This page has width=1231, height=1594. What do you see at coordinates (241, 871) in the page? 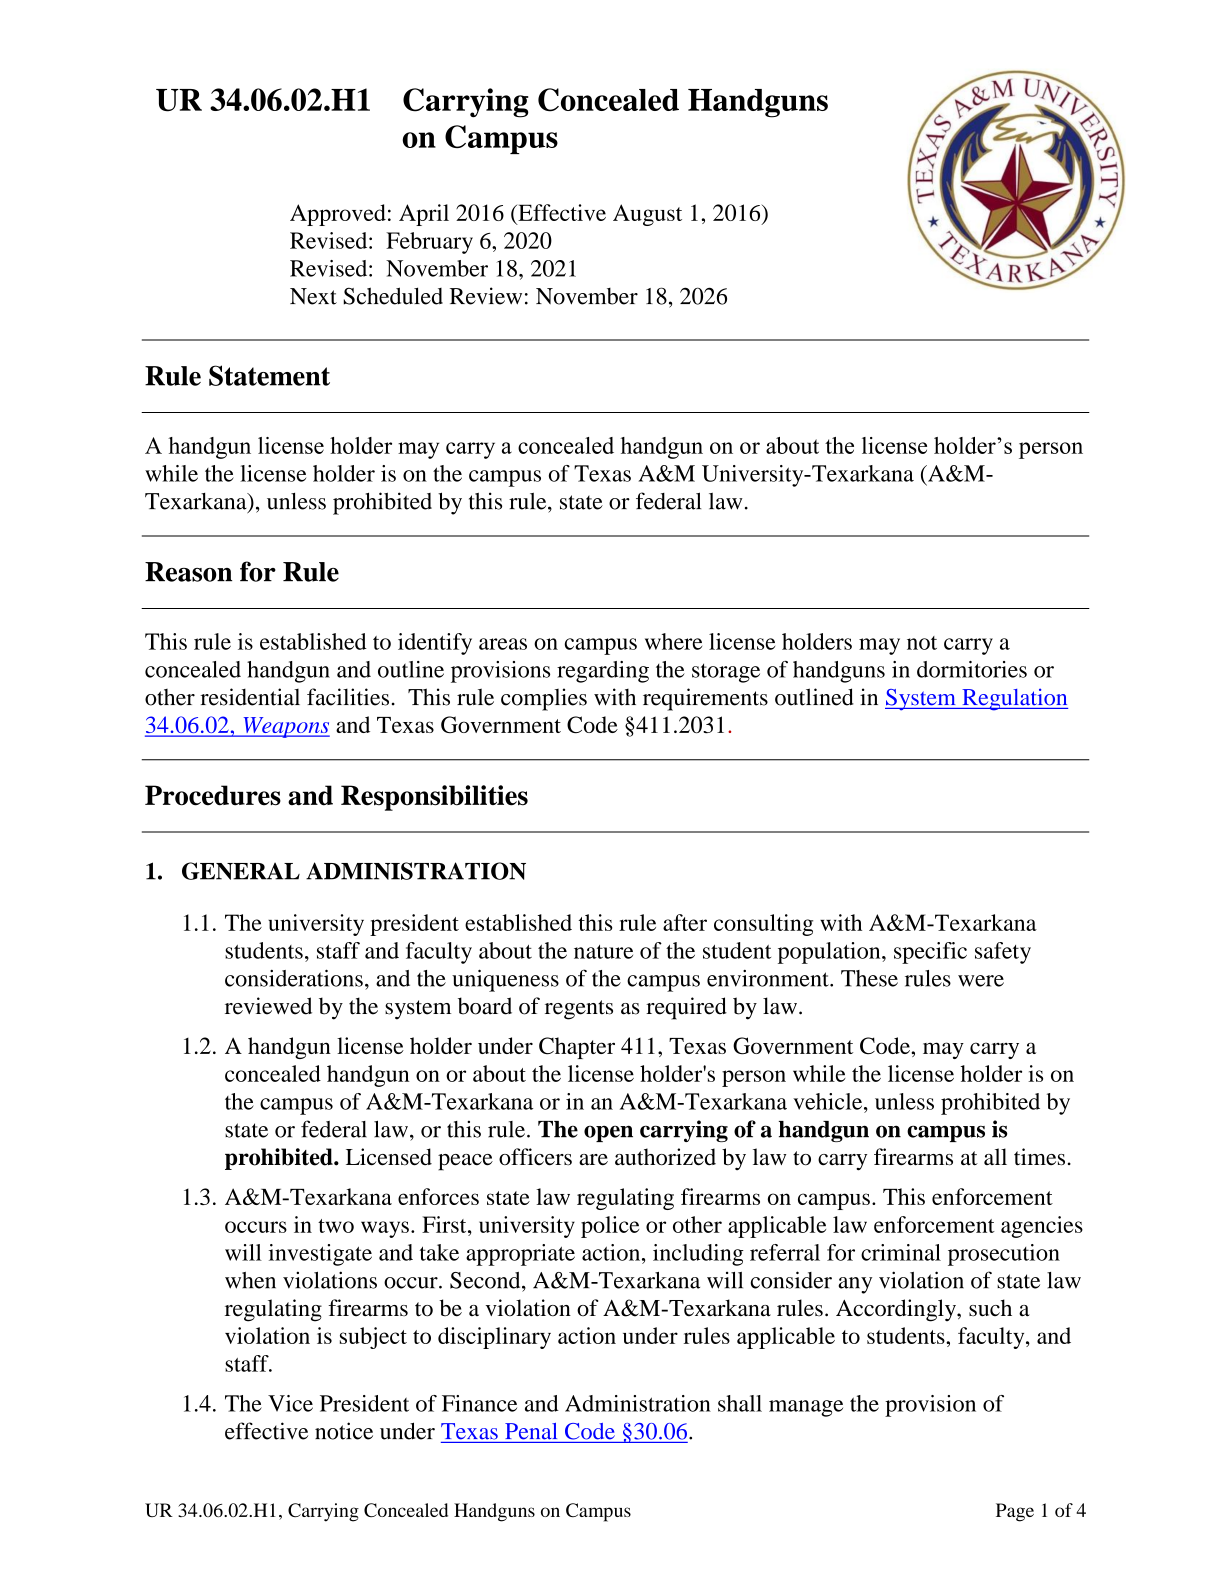
I see `GENERAL` at bounding box center [241, 871].
